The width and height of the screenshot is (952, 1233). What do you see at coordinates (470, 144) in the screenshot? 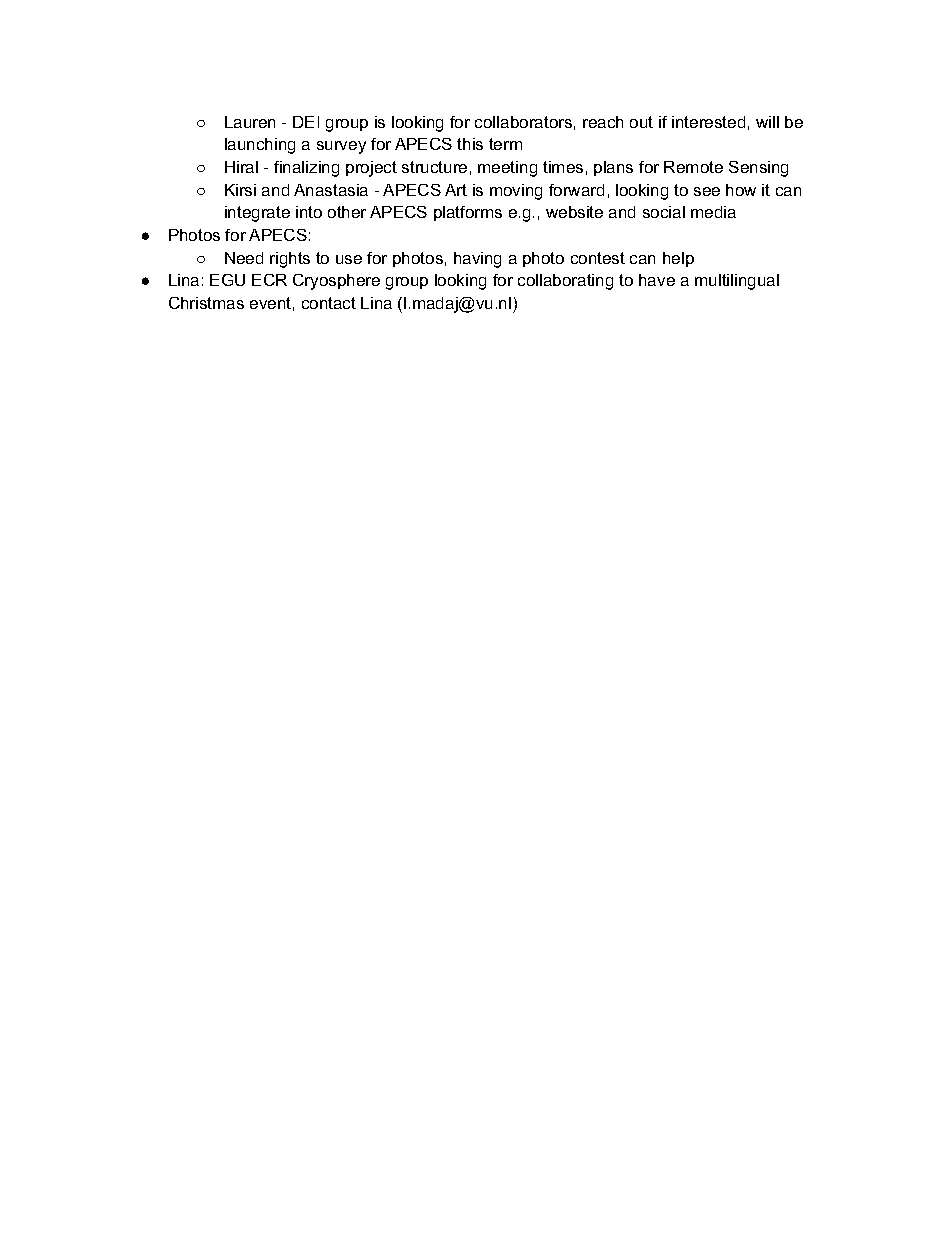
I see `this` at bounding box center [470, 144].
